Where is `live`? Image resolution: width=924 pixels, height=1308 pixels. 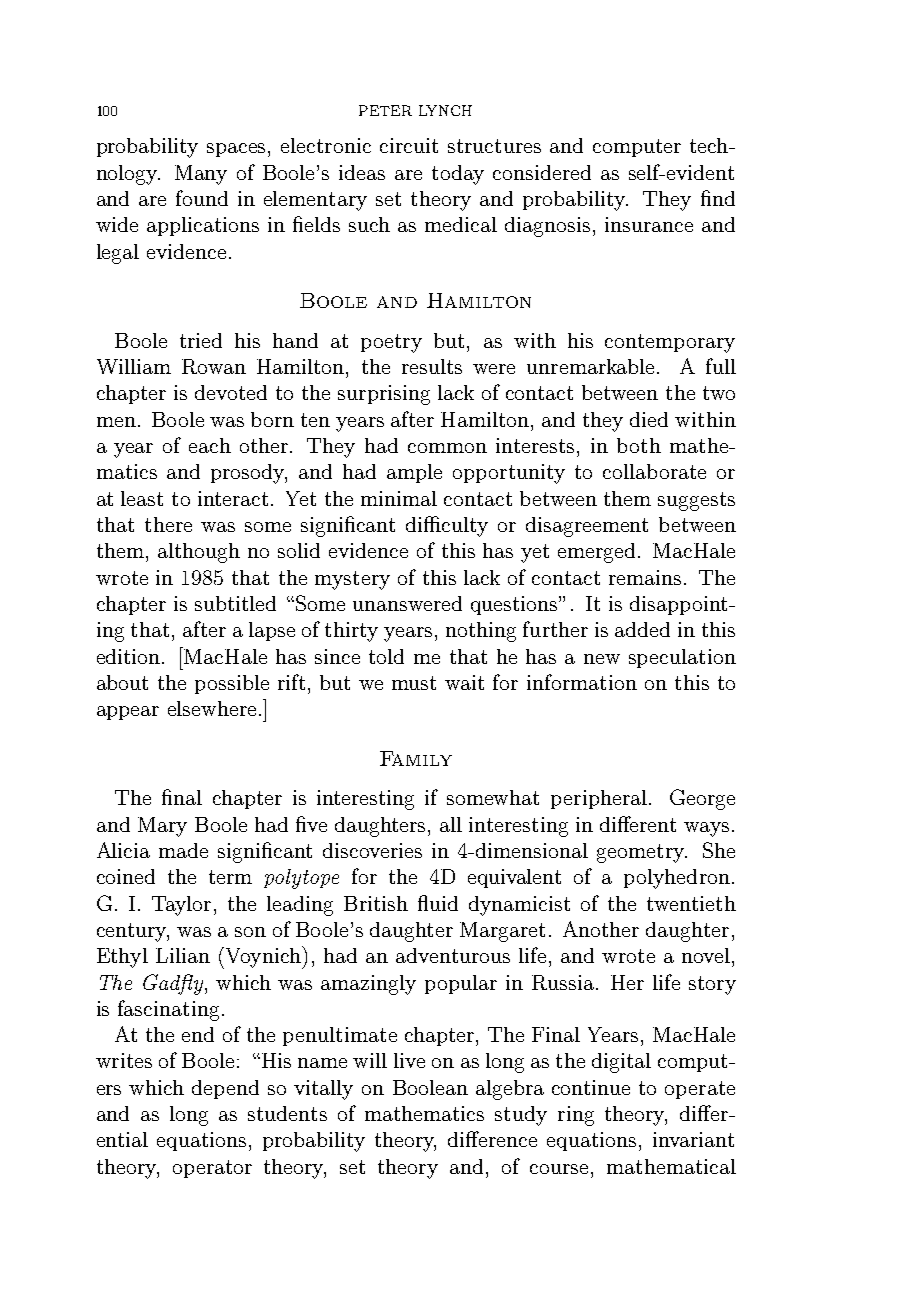
live is located at coordinates (409, 1060).
